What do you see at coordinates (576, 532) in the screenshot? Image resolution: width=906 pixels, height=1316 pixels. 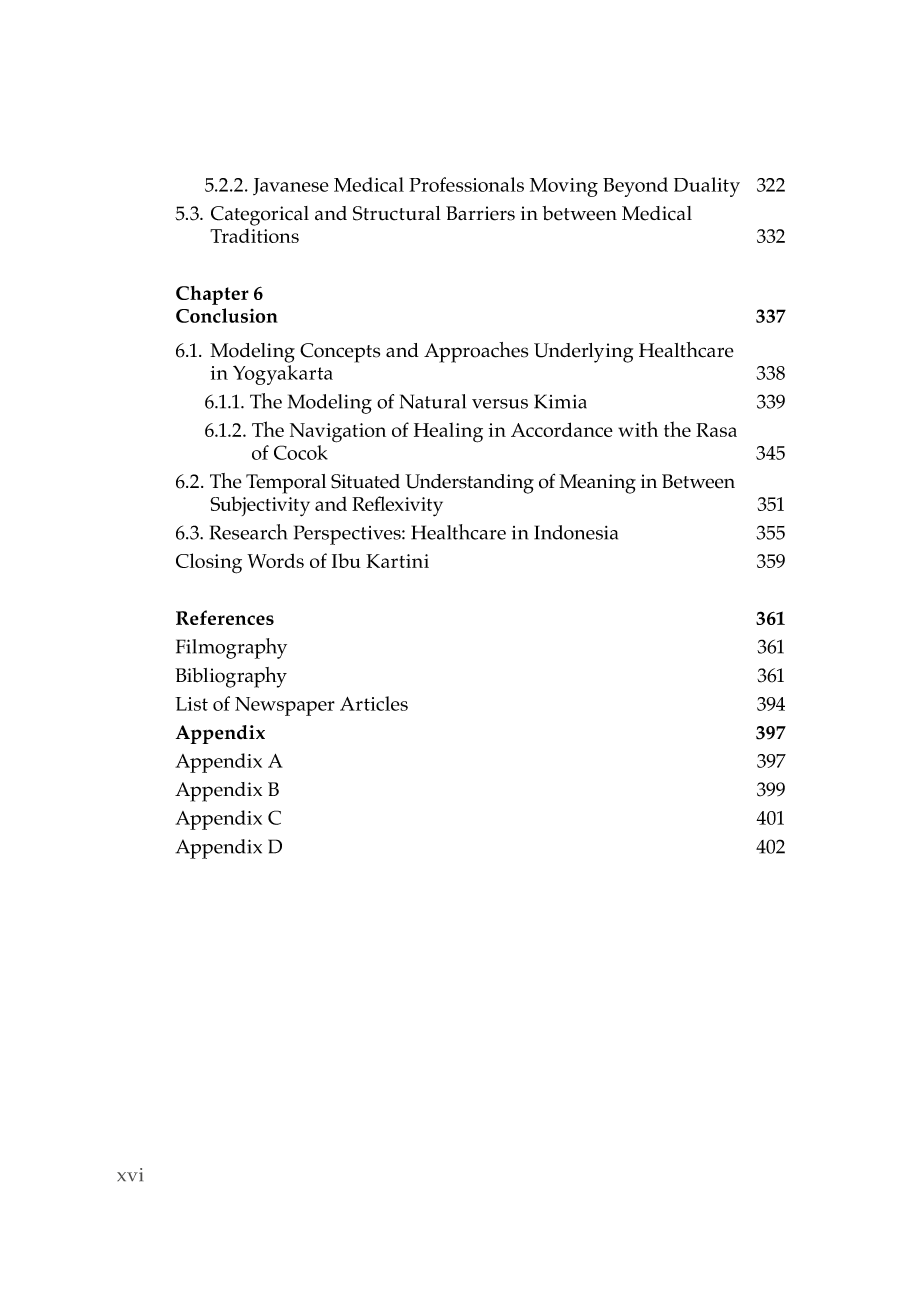 I see `Indonesia` at bounding box center [576, 532].
